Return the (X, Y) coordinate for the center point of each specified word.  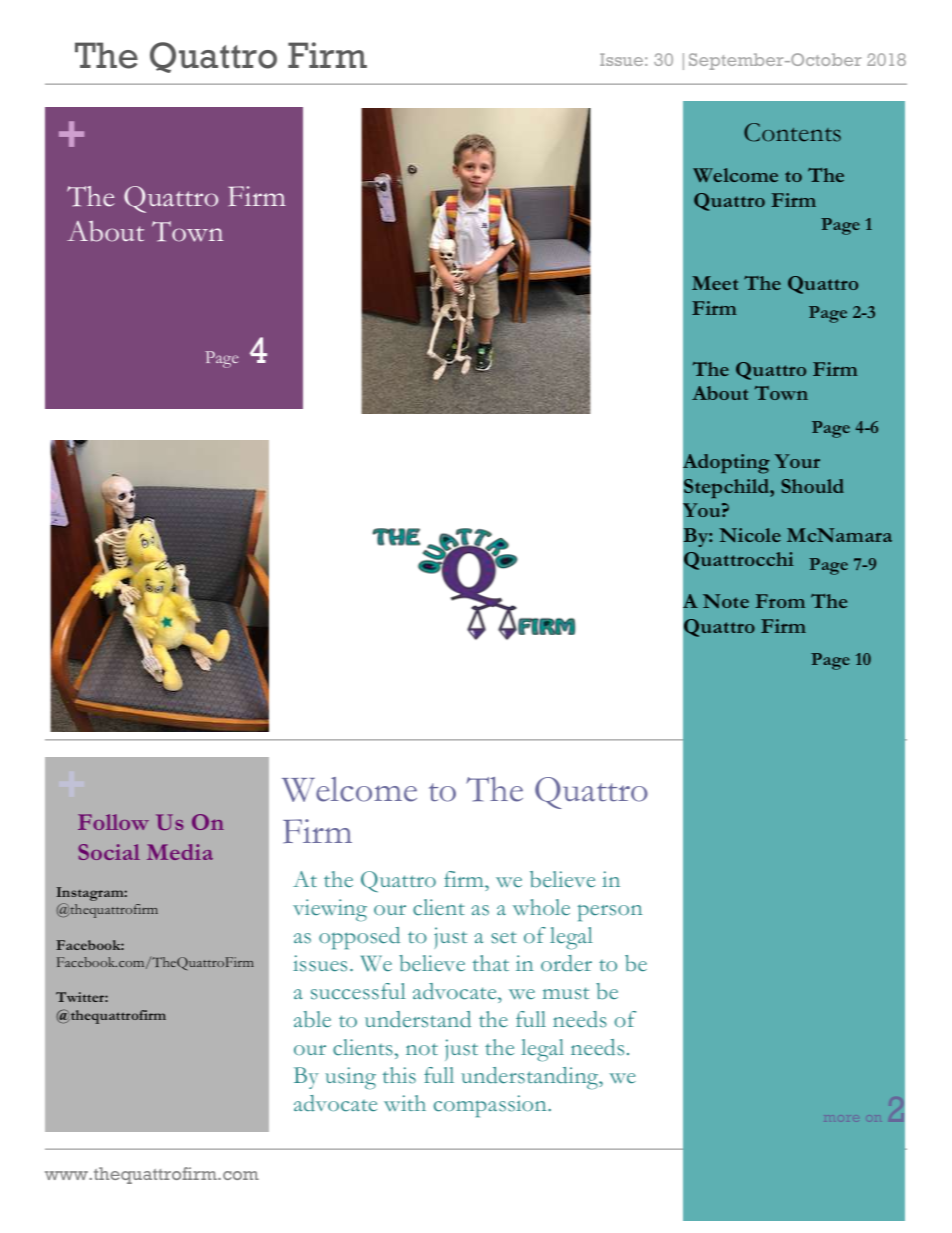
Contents (792, 132)
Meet (715, 283)
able (312, 1019)
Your (797, 461)
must (566, 993)
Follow (113, 822)
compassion (491, 1106)
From (780, 601)
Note (726, 601)
